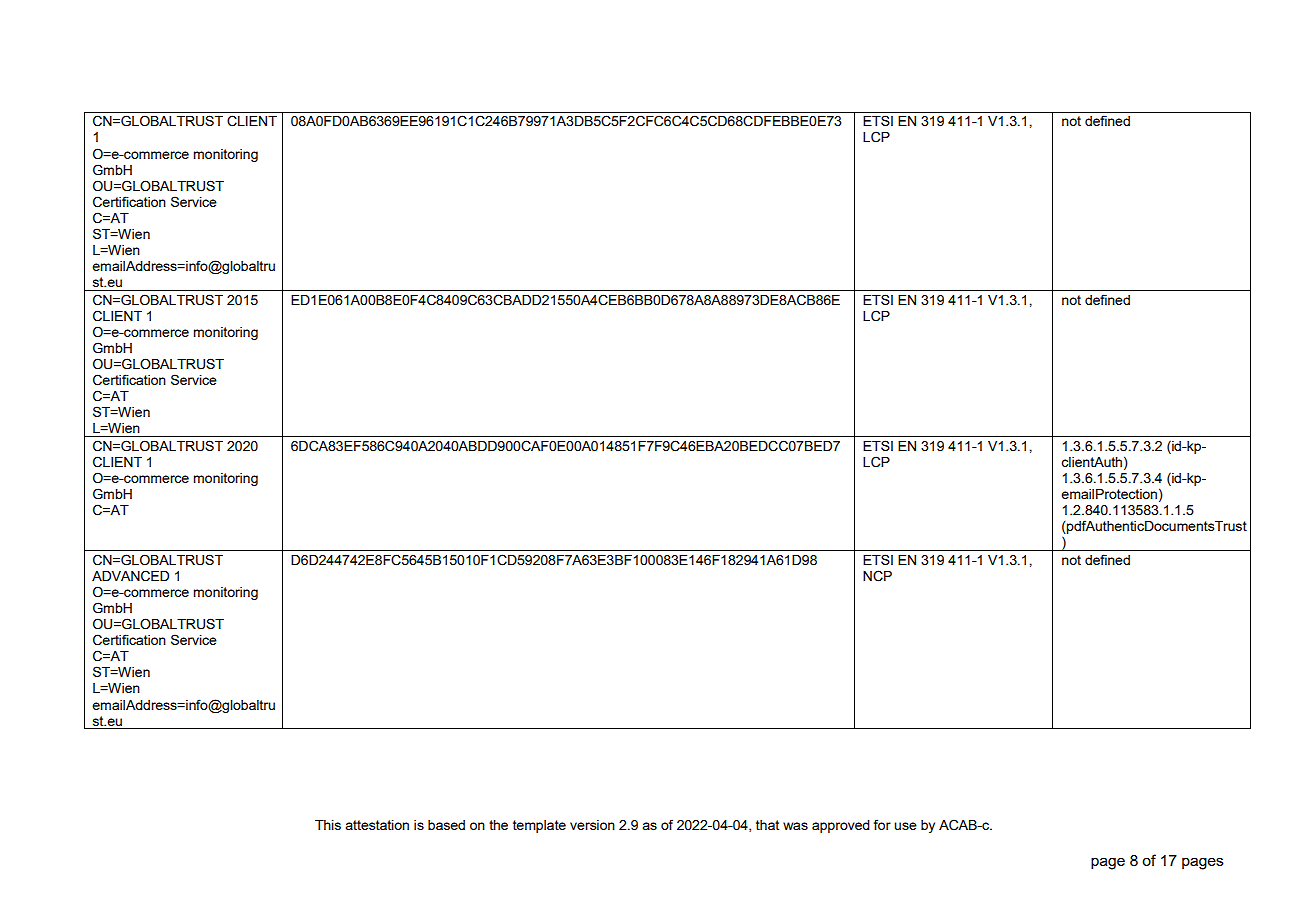 The width and height of the document is (1308, 924). Describe the element at coordinates (841, 826) in the document. I see `approved` at that location.
